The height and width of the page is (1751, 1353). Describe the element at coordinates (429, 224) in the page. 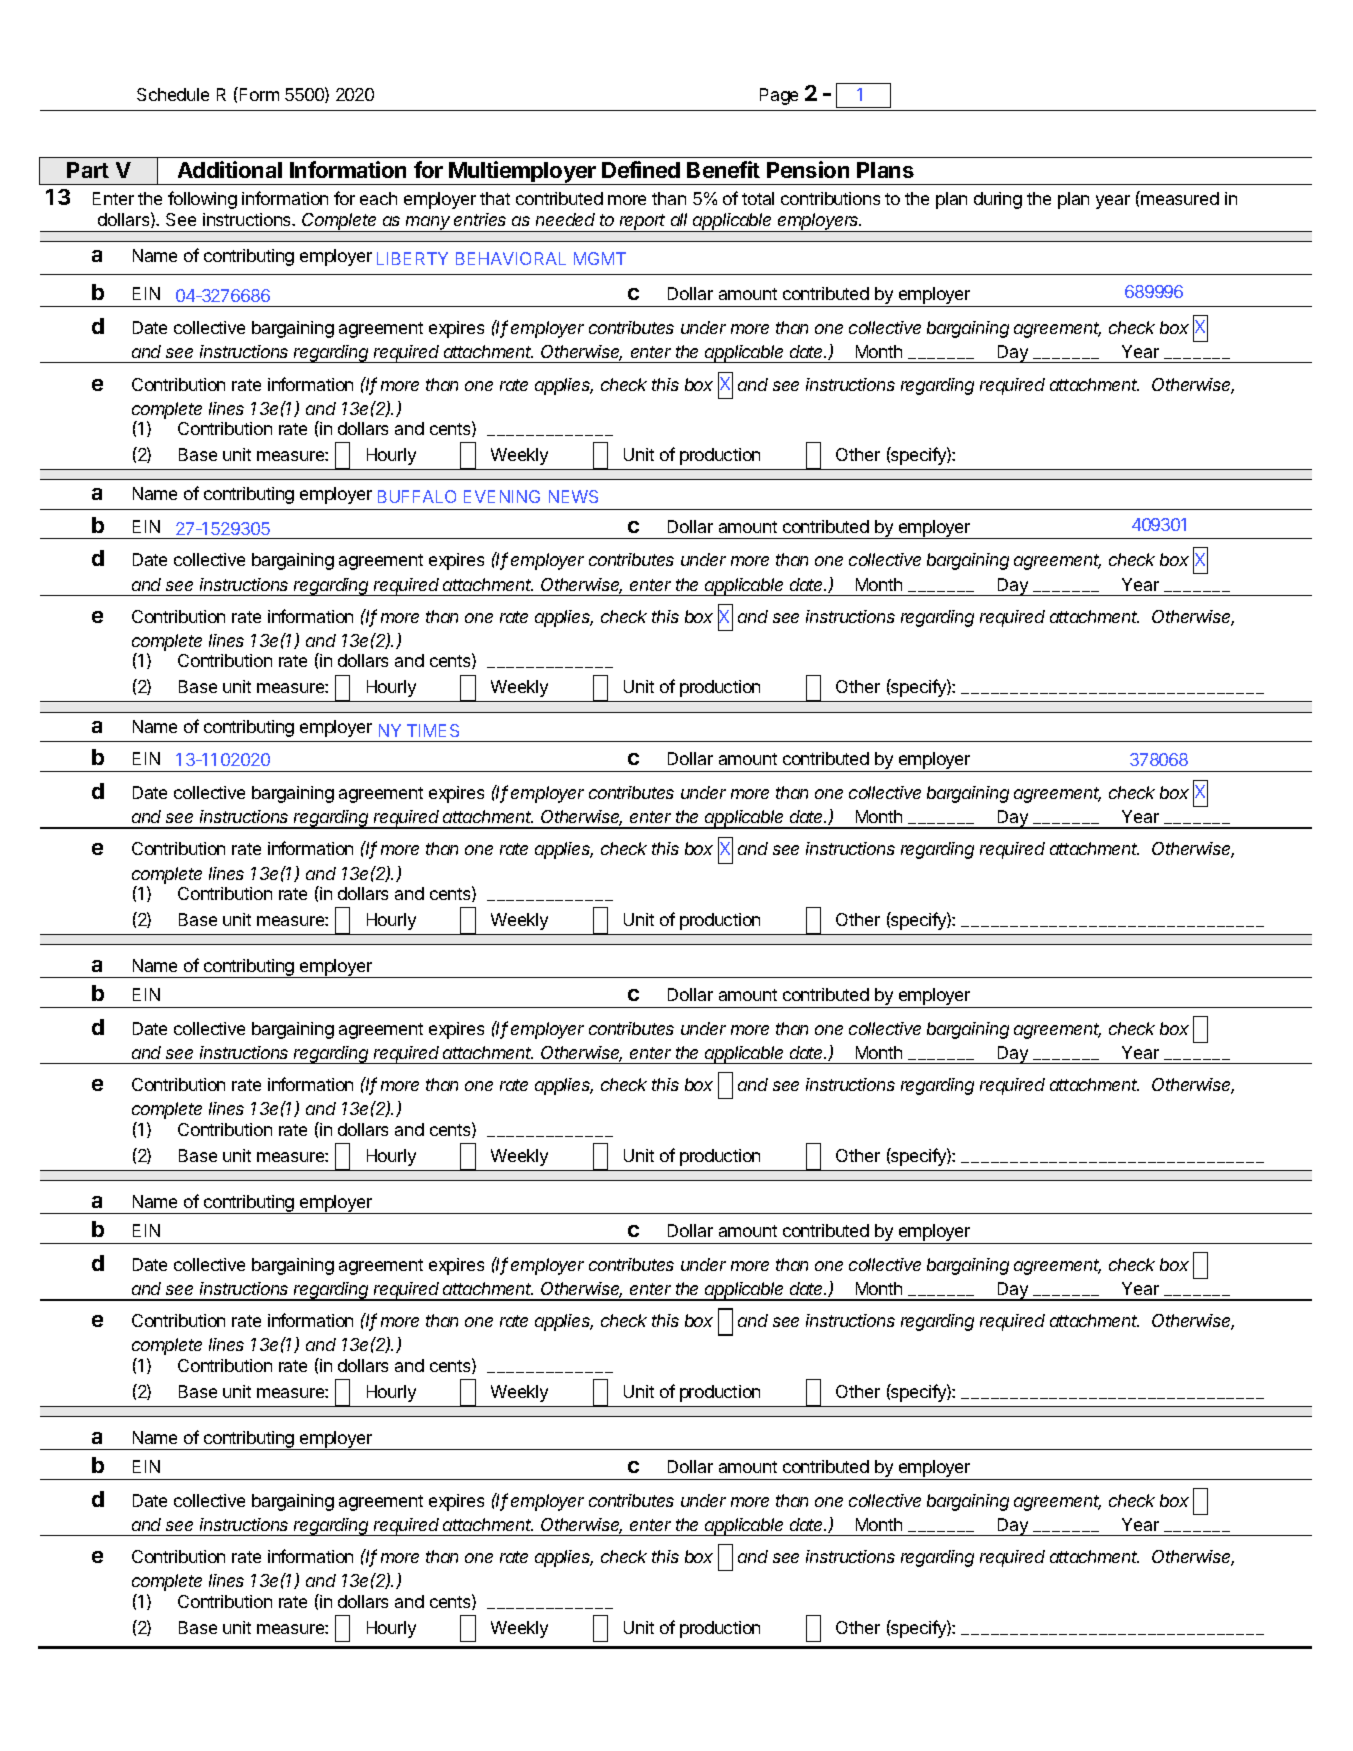

I see `many` at that location.
